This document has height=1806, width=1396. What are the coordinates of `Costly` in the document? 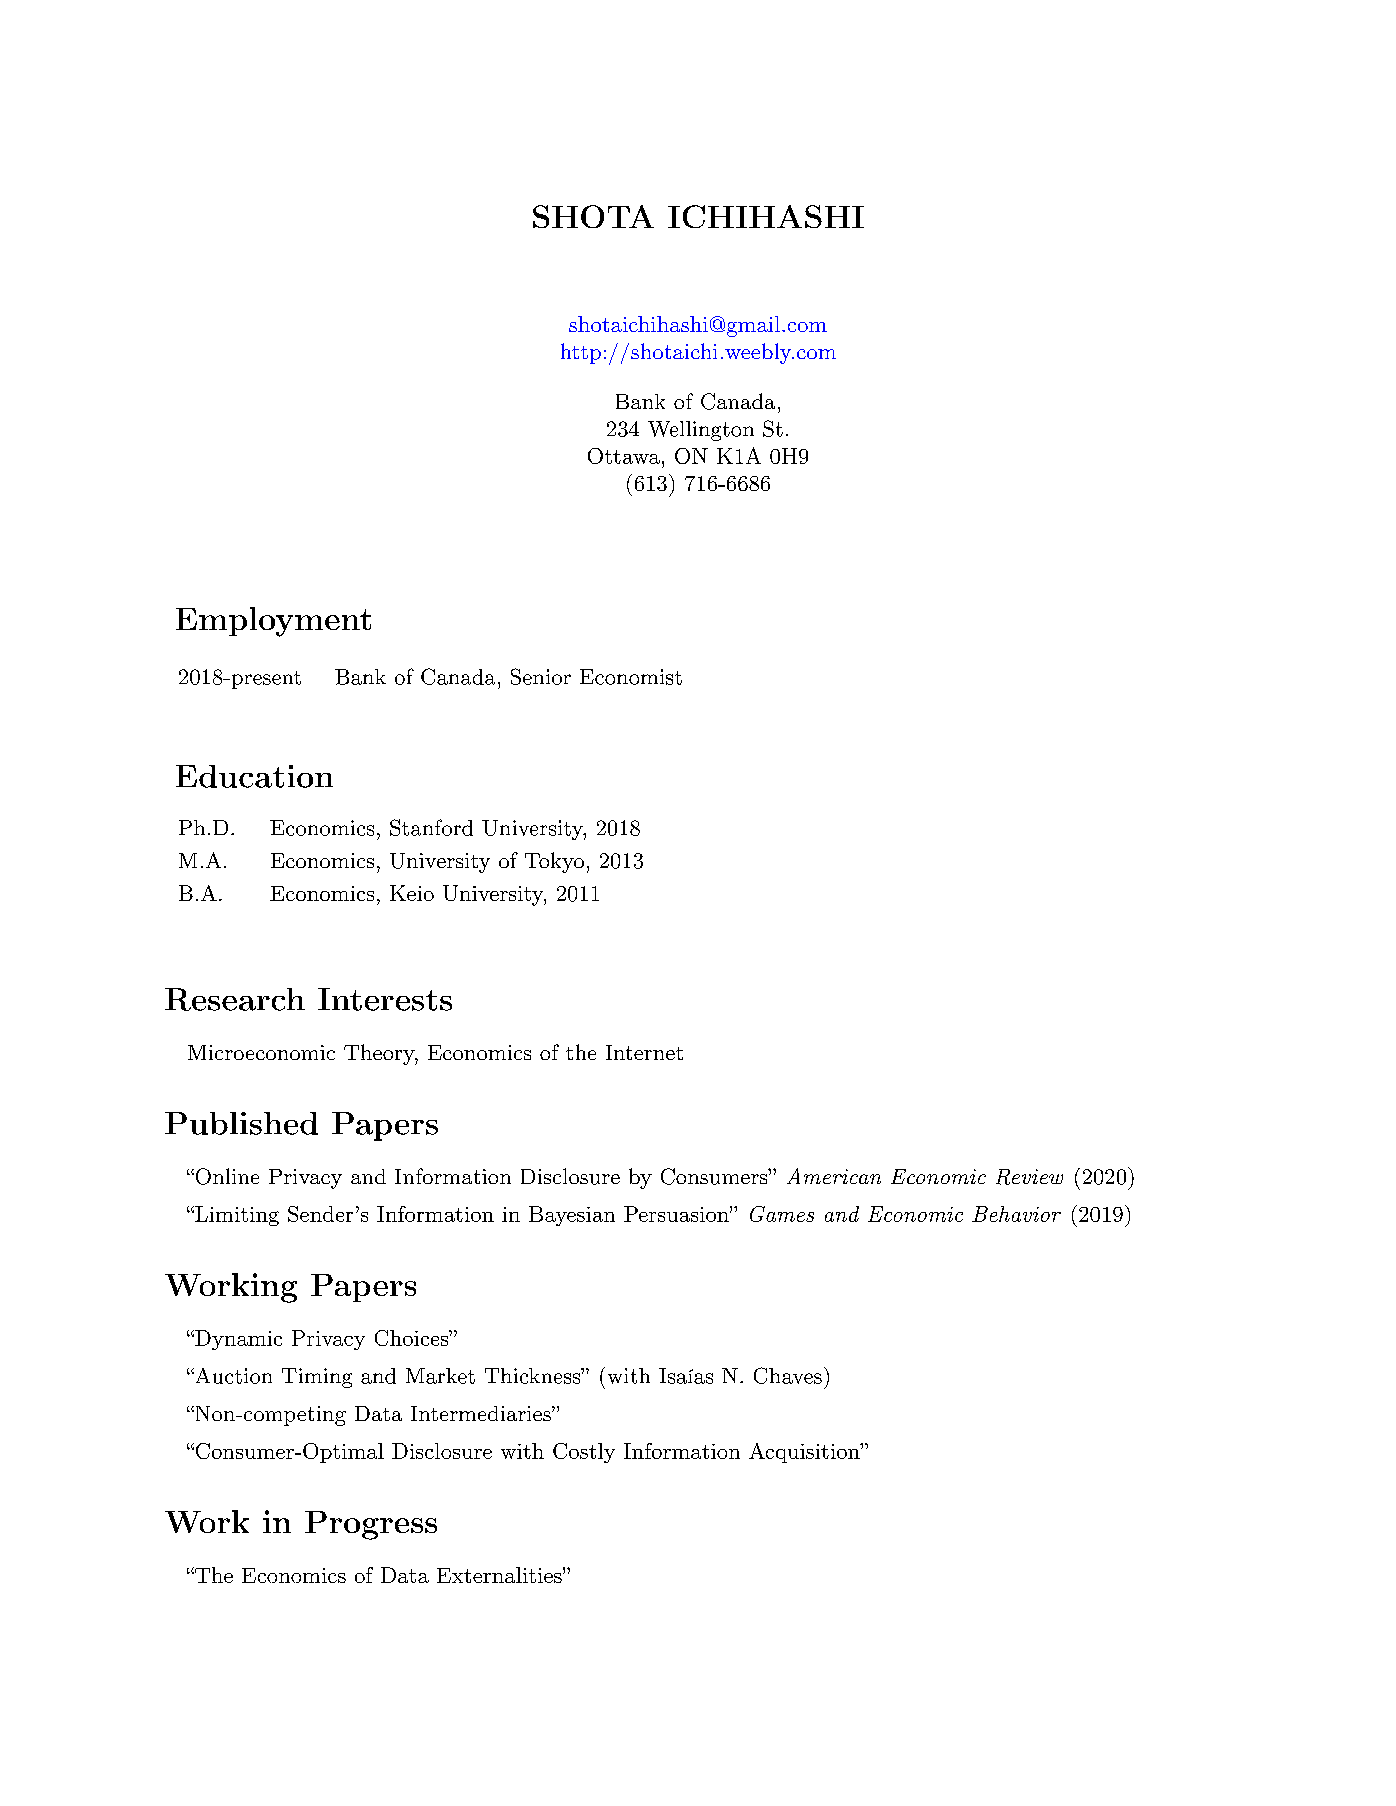 It's located at (584, 1453).
